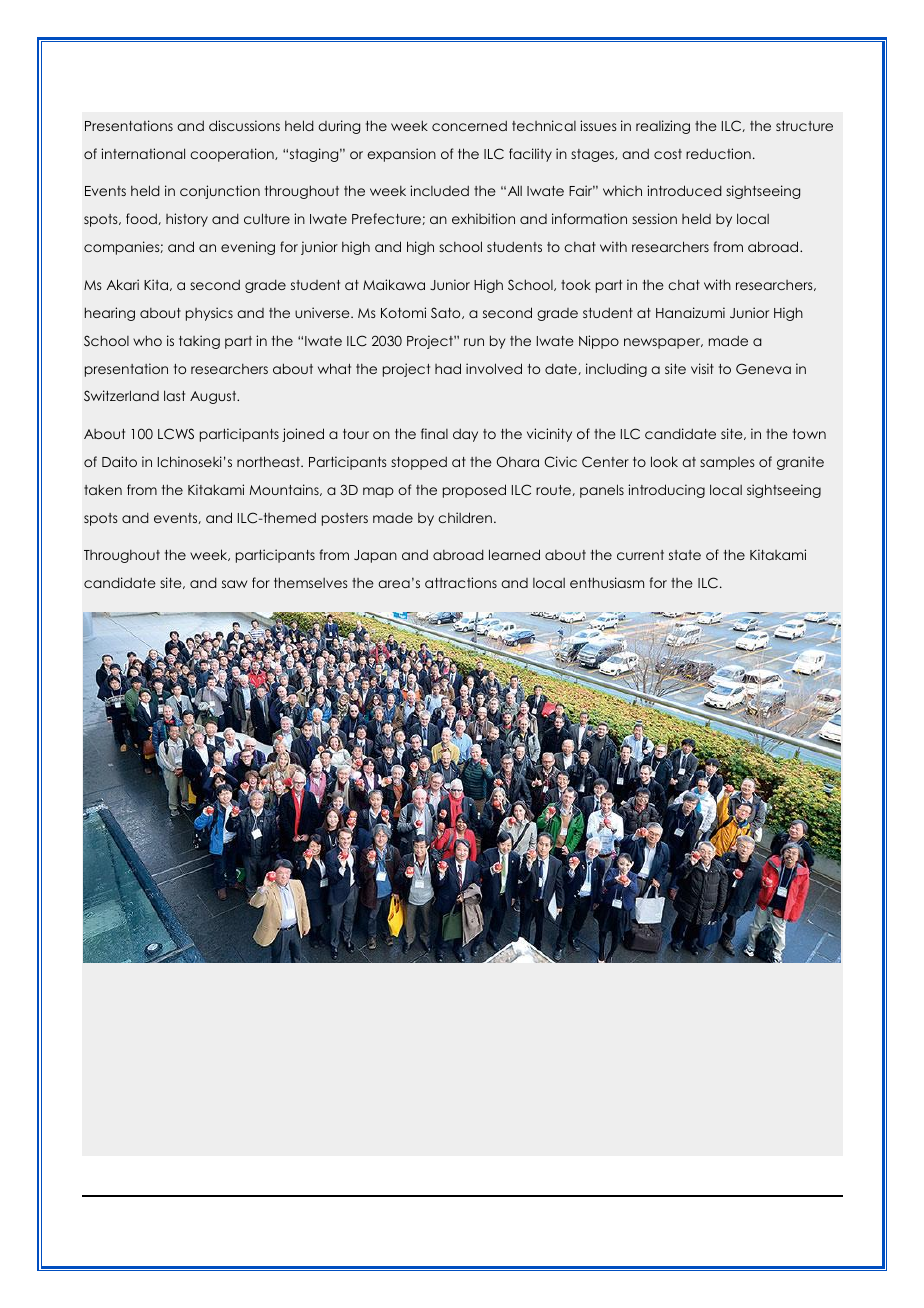  Describe the element at coordinates (143, 153) in the document. I see `international` at that location.
